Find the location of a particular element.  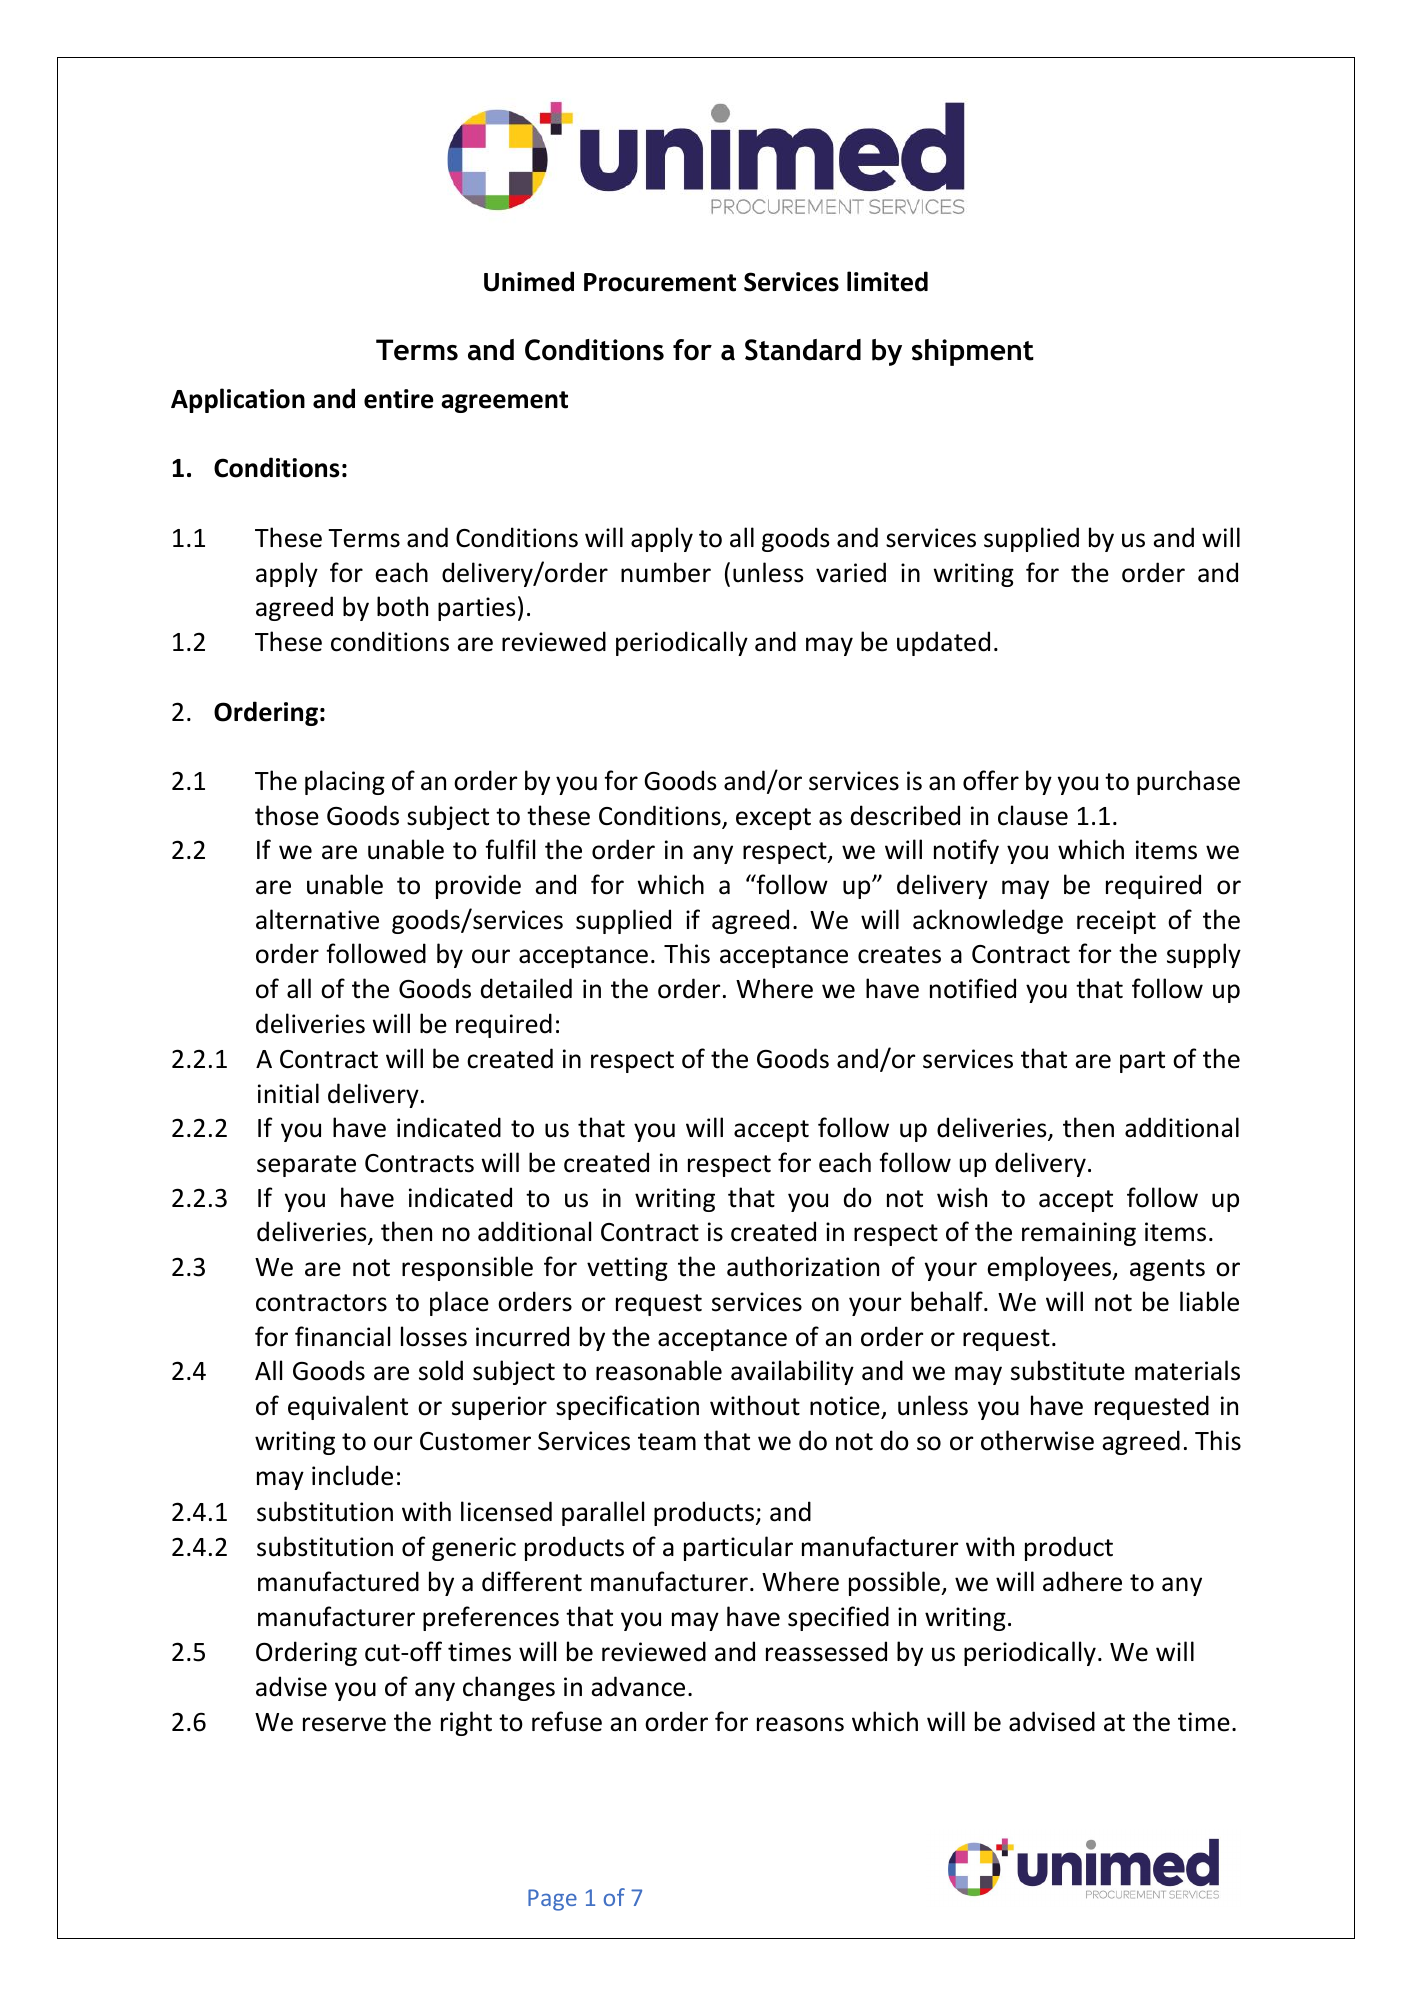

both is located at coordinates (402, 606).
